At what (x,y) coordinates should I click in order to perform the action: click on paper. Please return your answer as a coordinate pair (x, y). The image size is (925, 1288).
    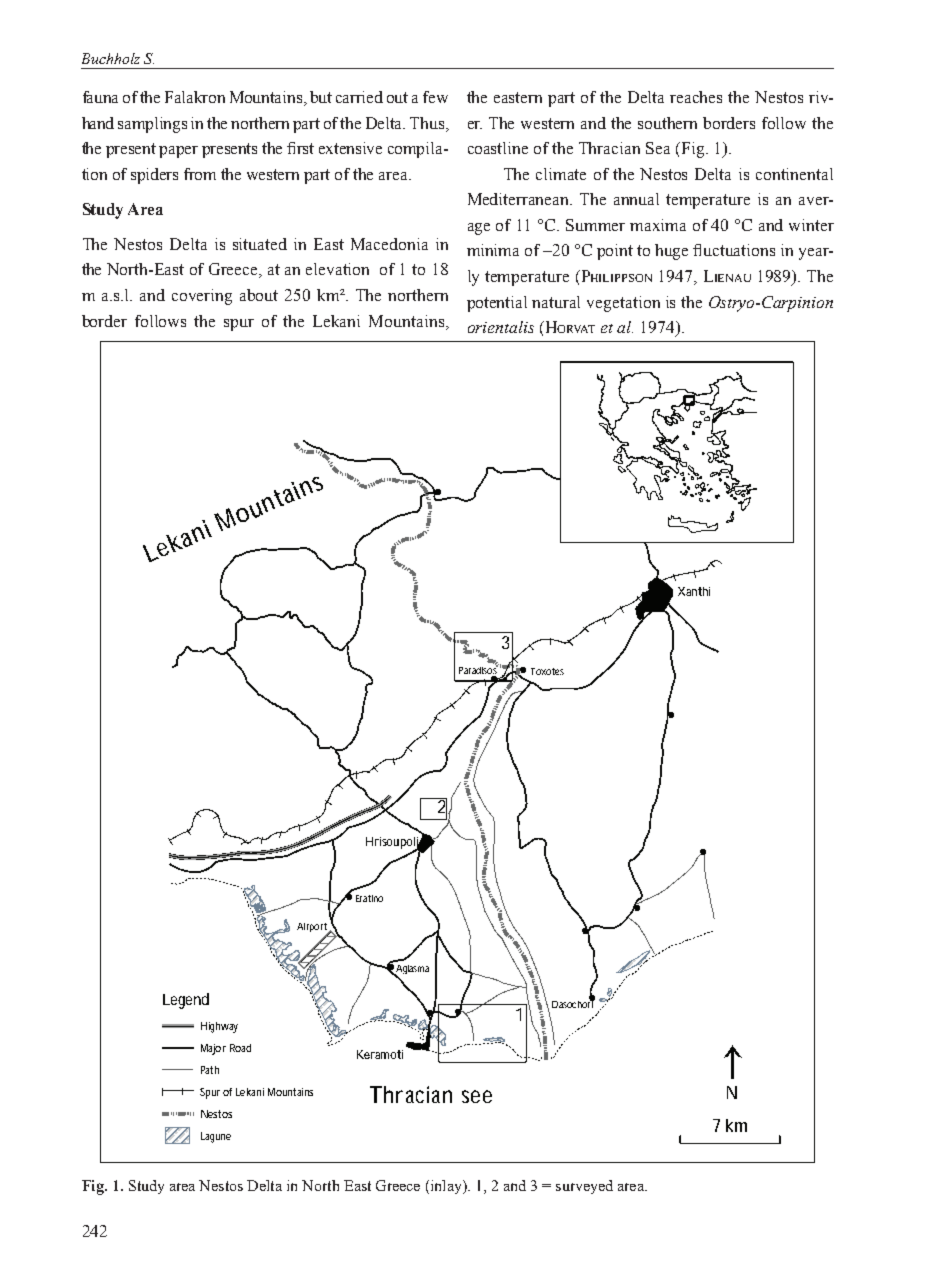
    Looking at the image, I should click on (178, 152).
